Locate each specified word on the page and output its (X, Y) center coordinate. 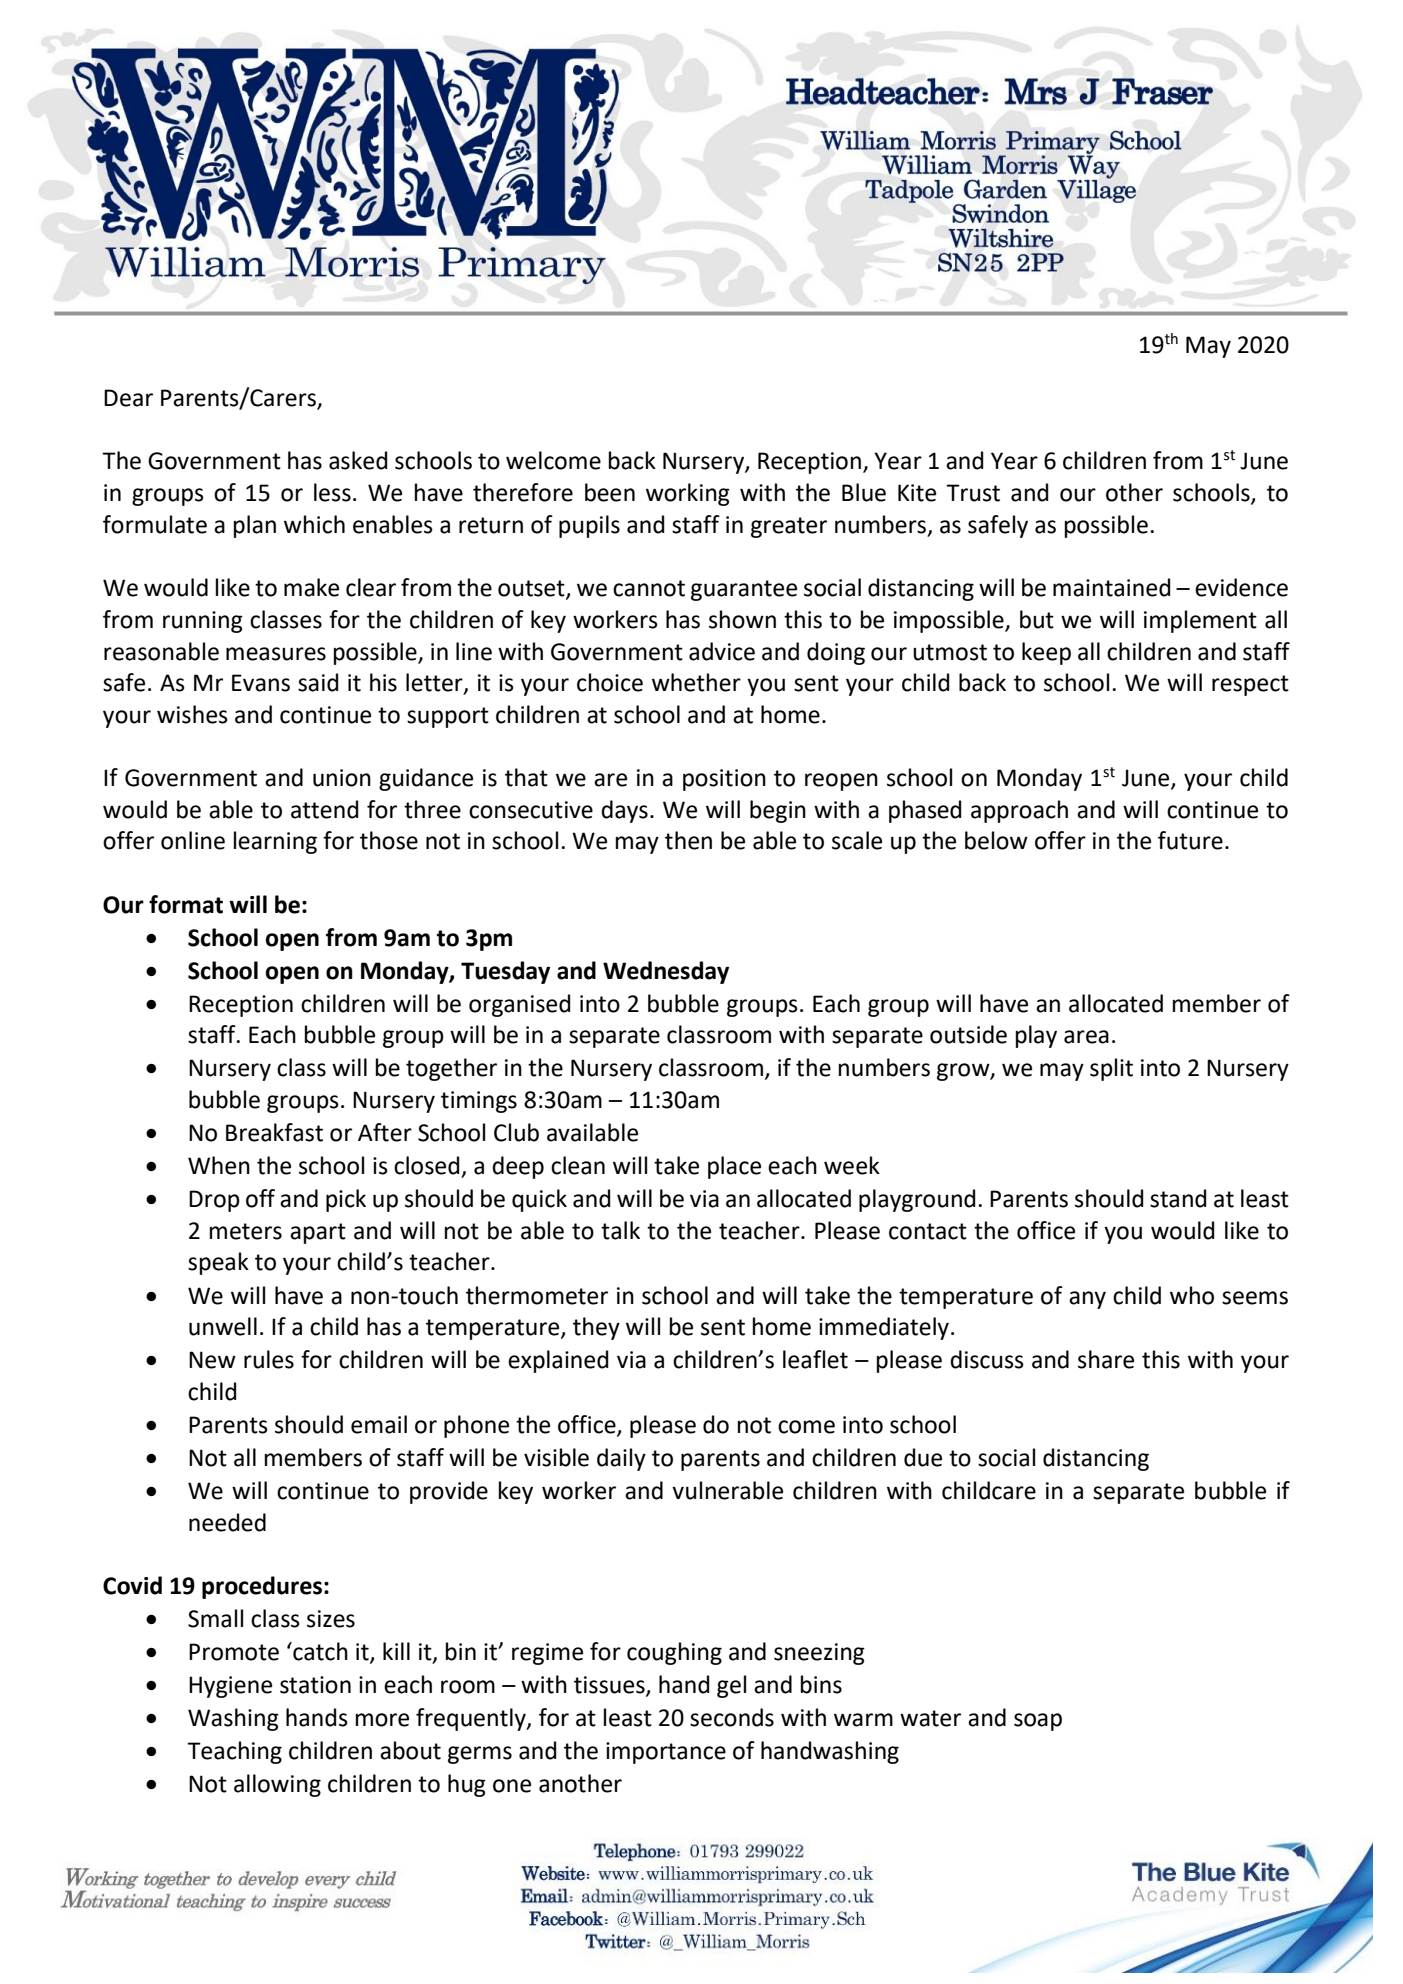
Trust (973, 493)
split (1111, 1069)
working (688, 494)
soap (1038, 1722)
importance (666, 1753)
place (734, 1167)
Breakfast (274, 1132)
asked (358, 460)
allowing (277, 1785)
